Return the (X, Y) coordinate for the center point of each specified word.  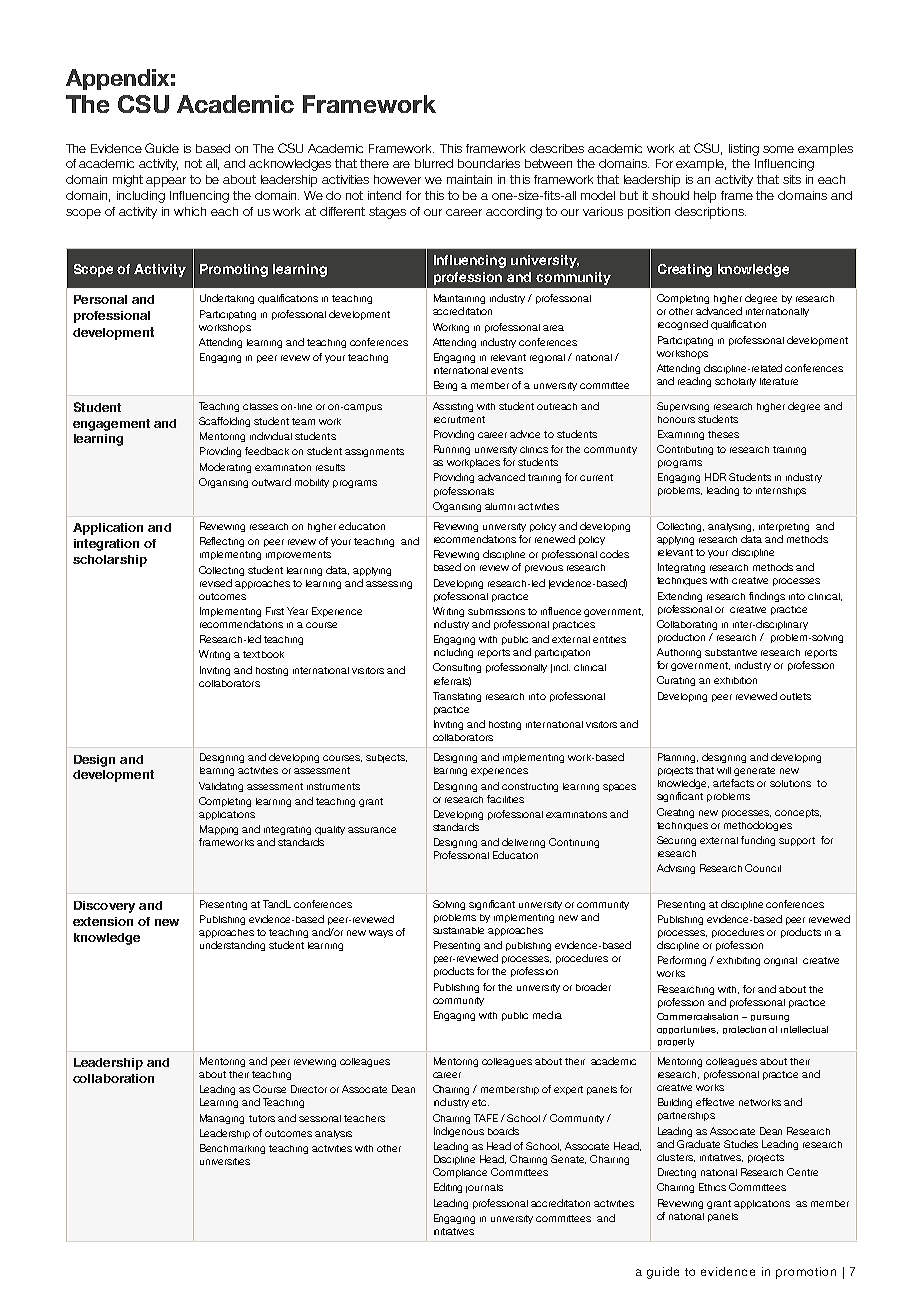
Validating (221, 787)
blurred (434, 163)
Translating (457, 697)
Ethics (712, 1187)
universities (225, 1161)
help (705, 197)
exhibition (735, 680)
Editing (448, 1188)
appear (166, 182)
